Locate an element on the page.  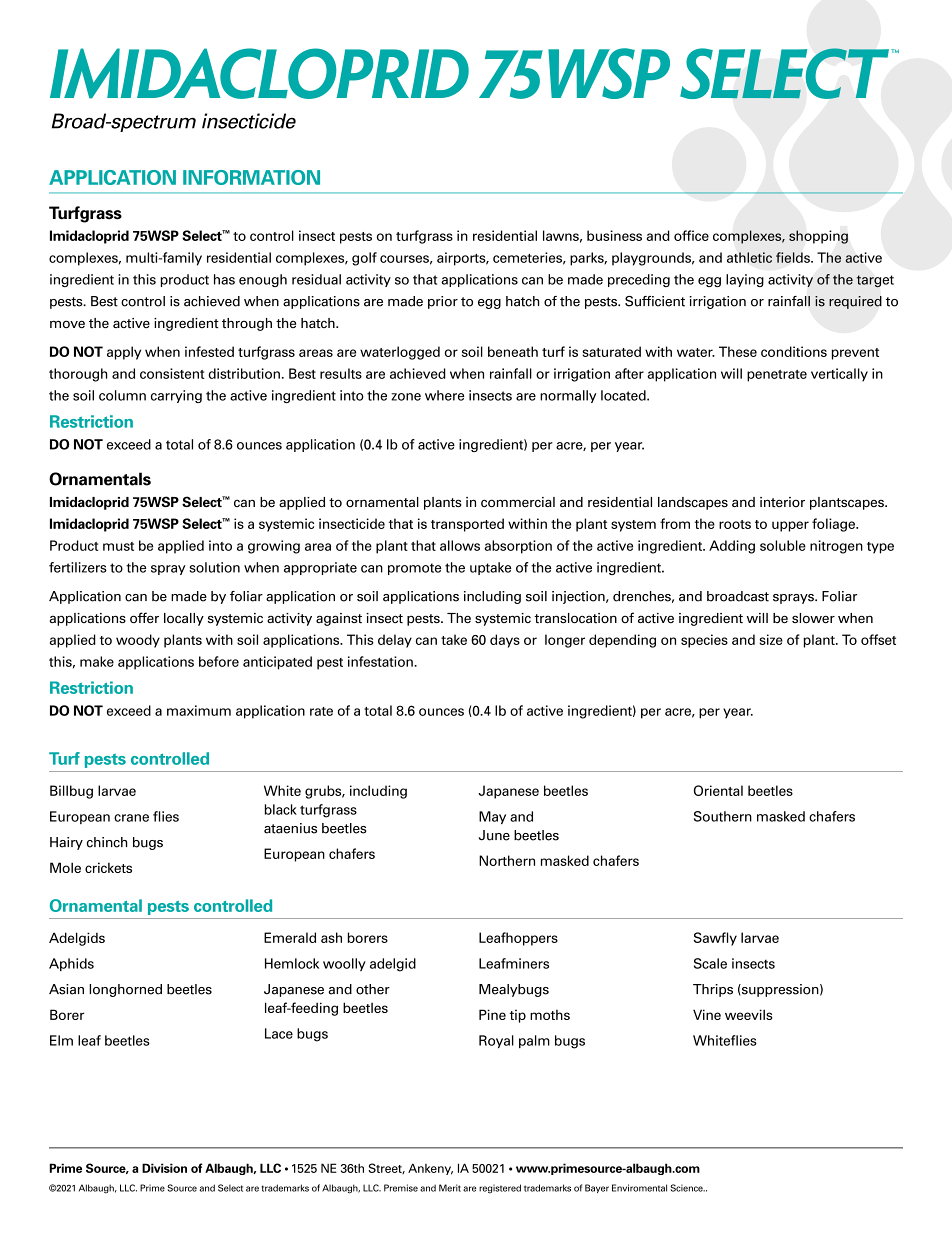
Northern is located at coordinates (507, 860).
